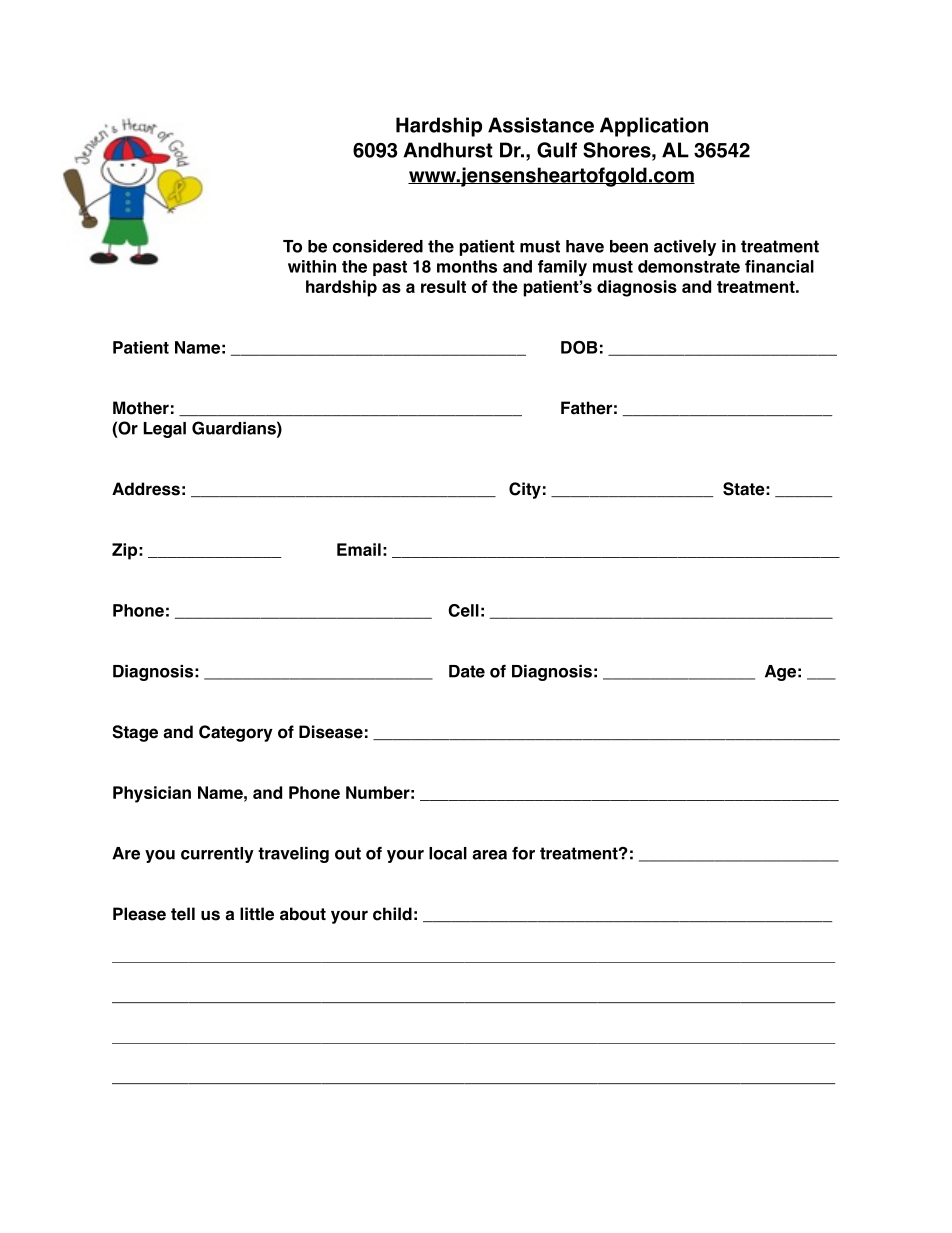 The height and width of the image is (1233, 952). Describe the element at coordinates (525, 490) in the image. I see `City` at that location.
